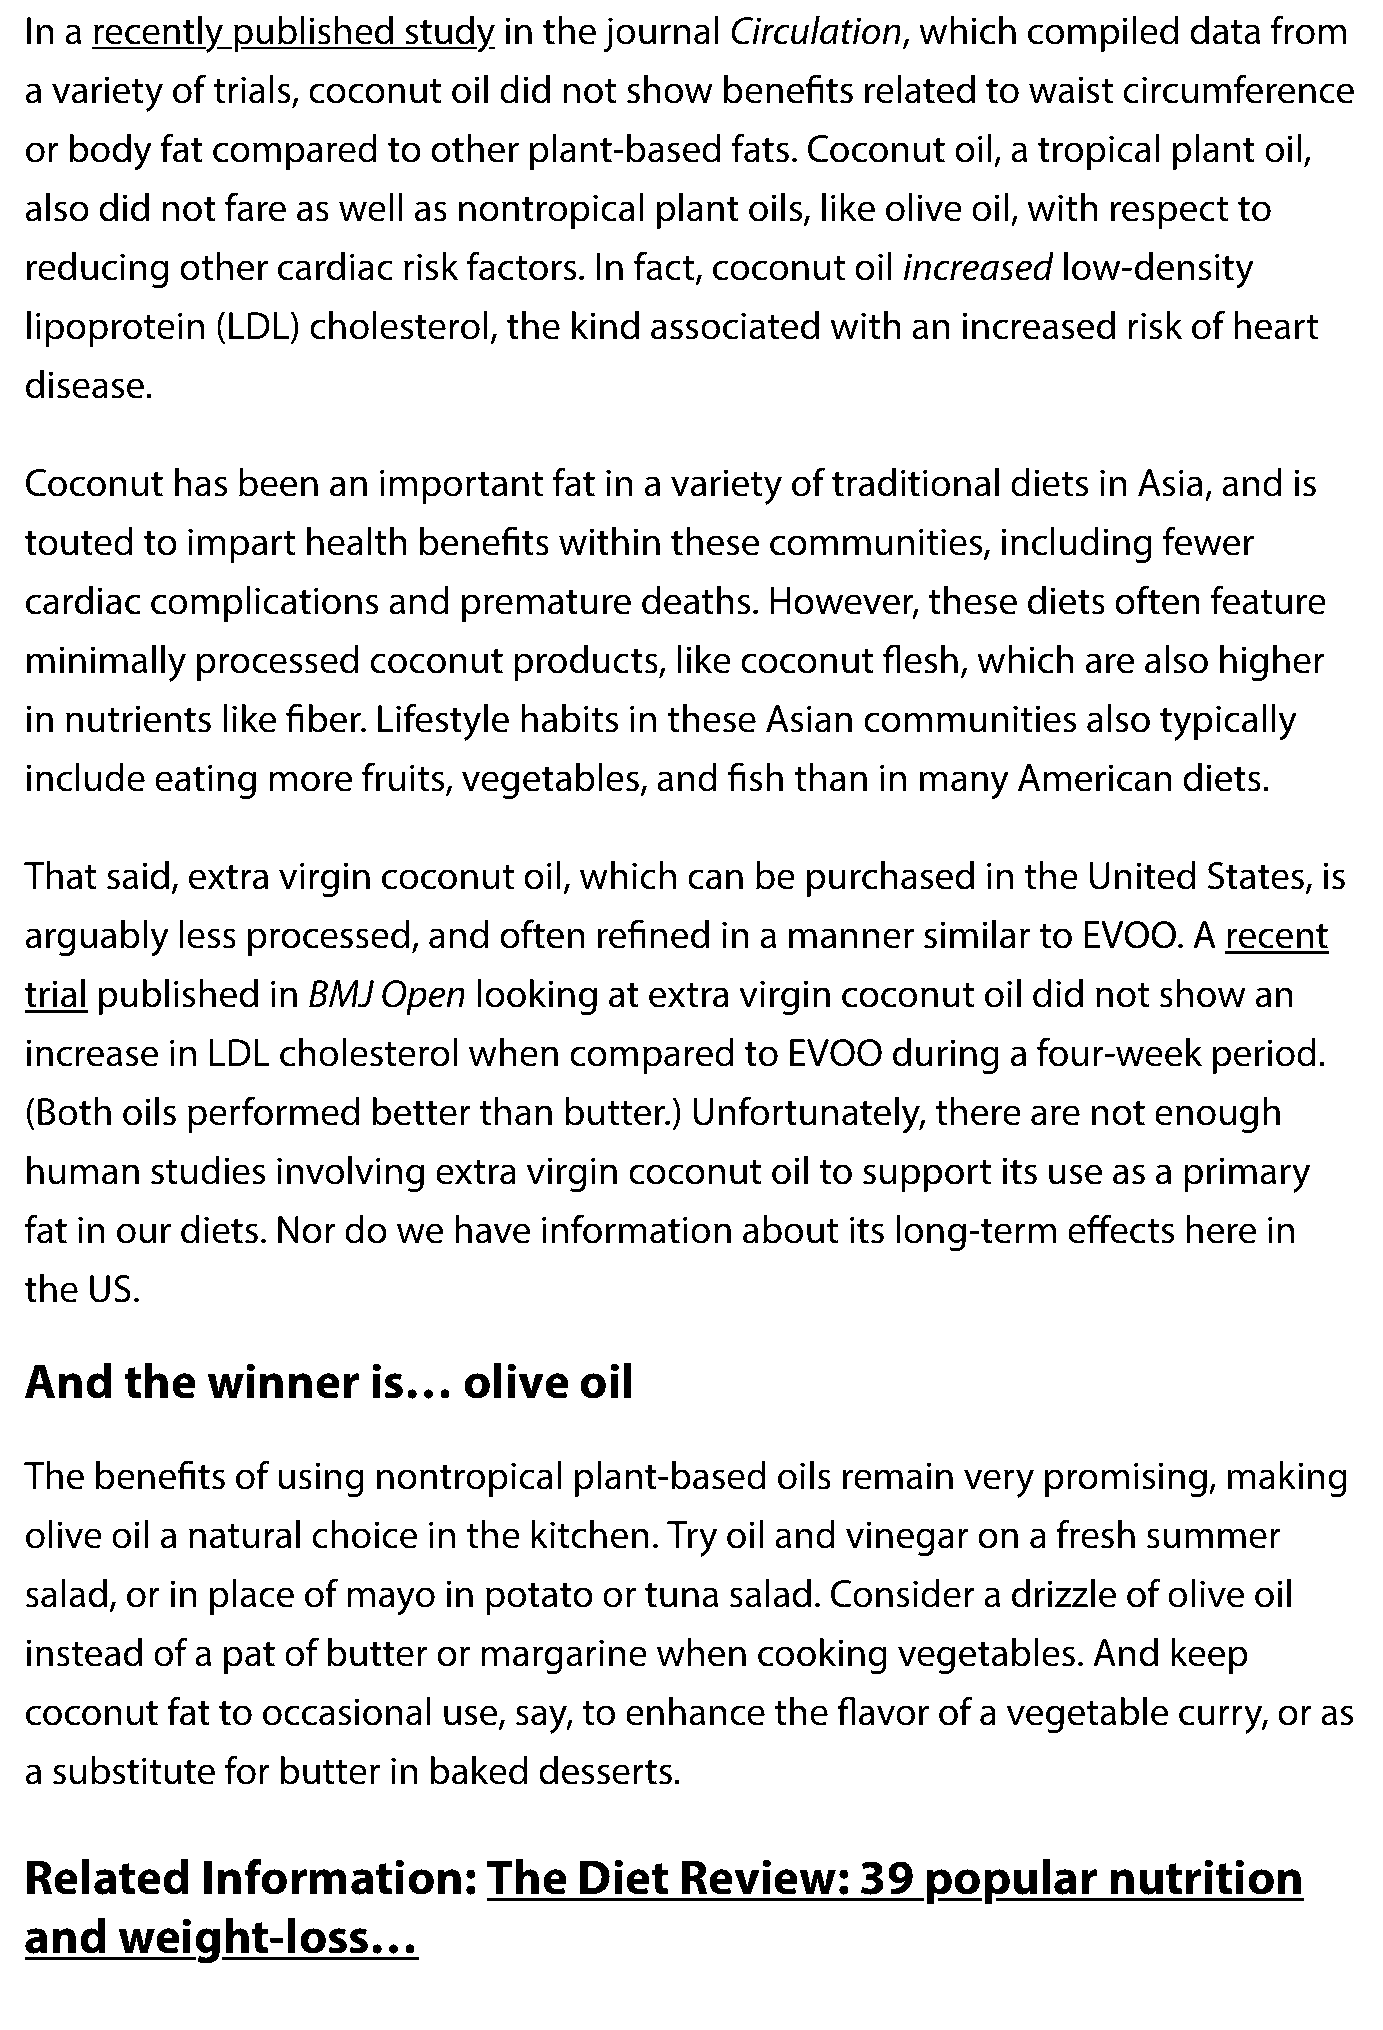  Describe the element at coordinates (1238, 89) in the image. I see `circumference` at that location.
